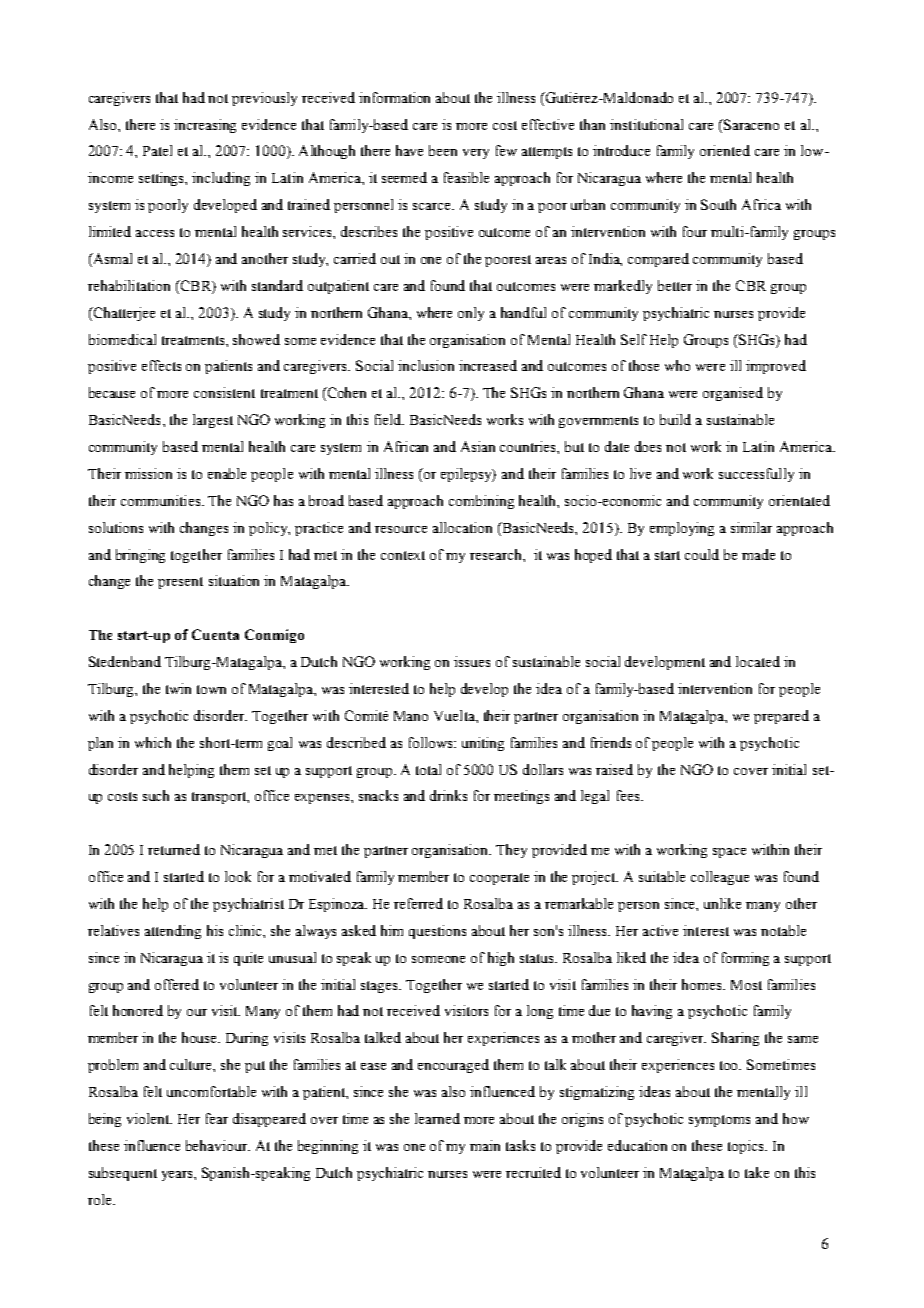 The width and height of the screenshot is (924, 1308). What do you see at coordinates (205, 126) in the screenshot?
I see `increasing` at bounding box center [205, 126].
